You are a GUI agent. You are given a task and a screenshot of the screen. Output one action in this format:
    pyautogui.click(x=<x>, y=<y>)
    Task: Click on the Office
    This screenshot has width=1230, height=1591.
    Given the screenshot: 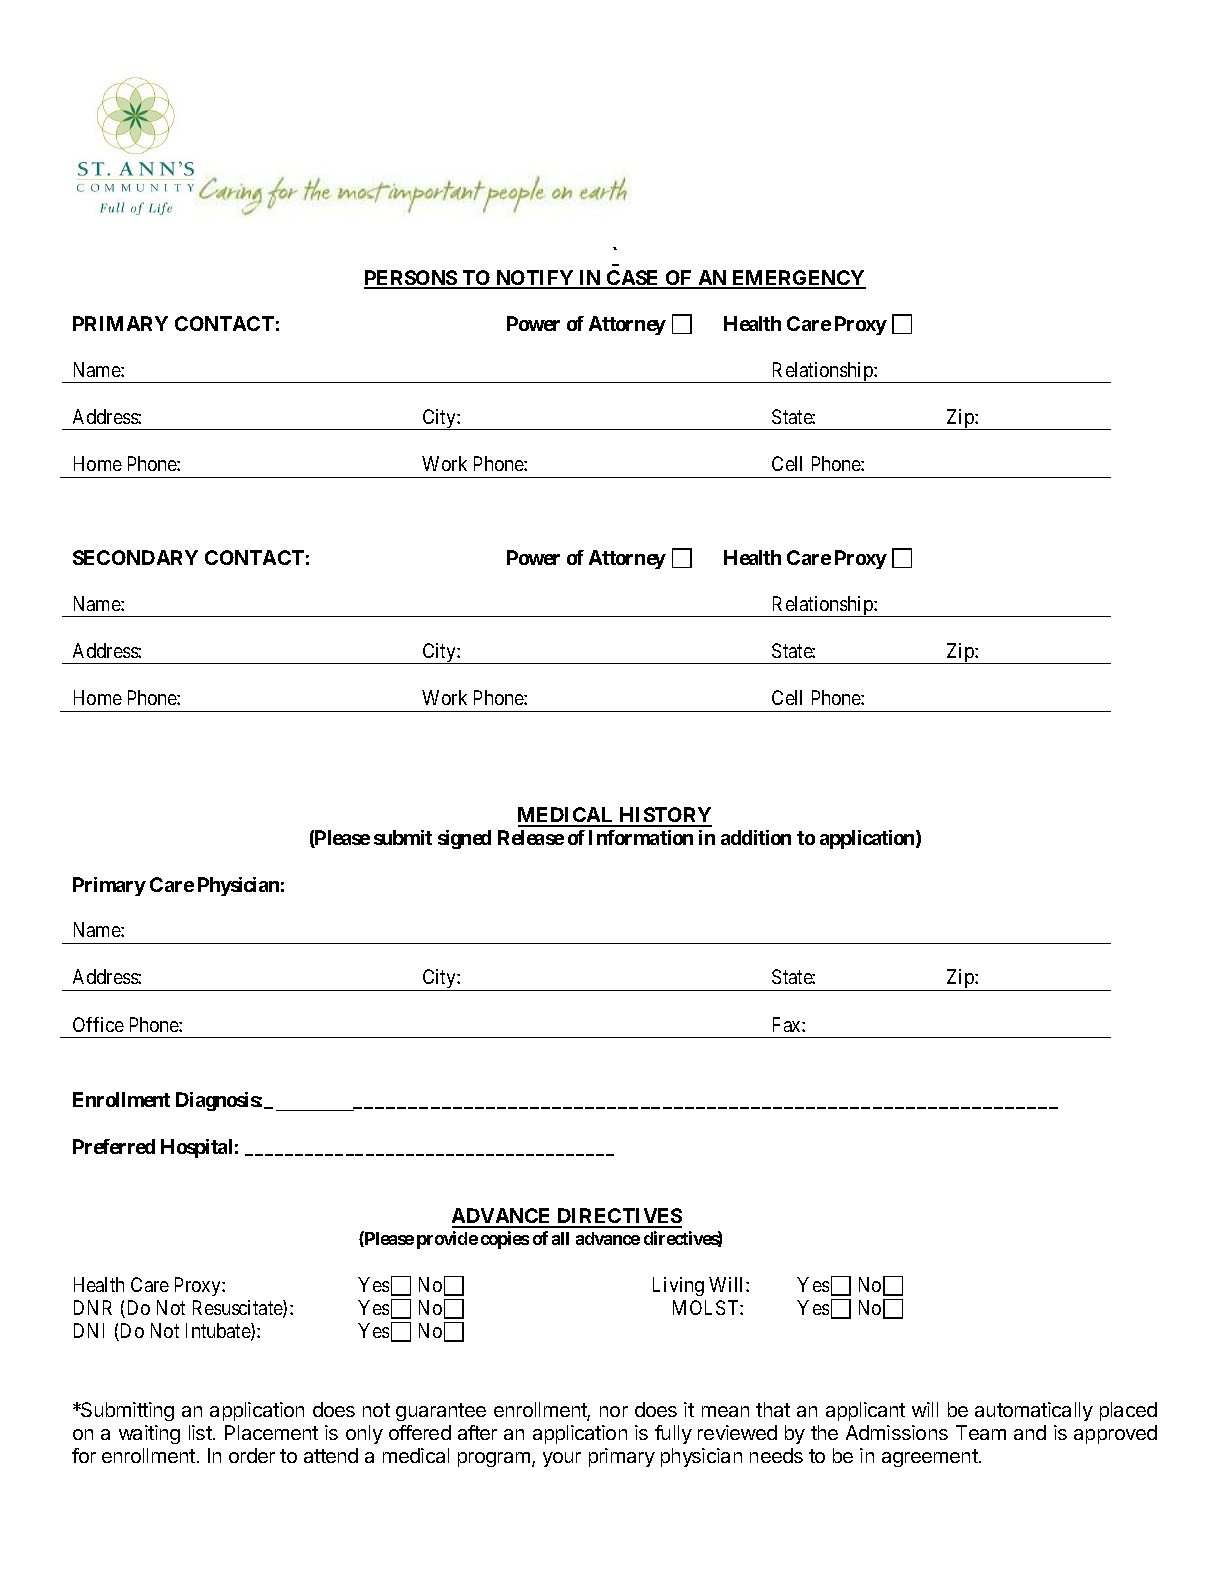 What is the action you would take?
    pyautogui.click(x=98, y=1024)
